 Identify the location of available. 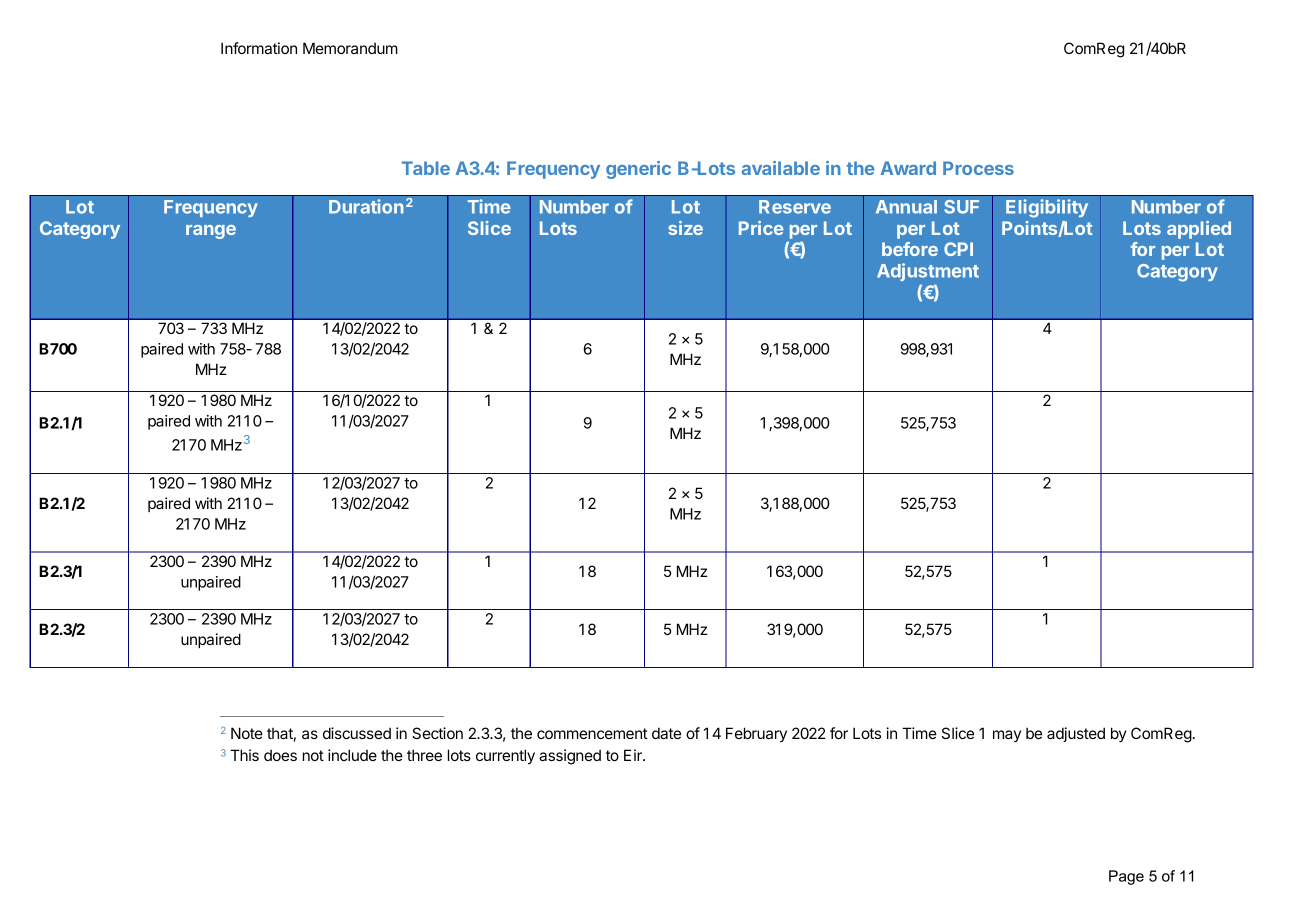
(781, 168).
